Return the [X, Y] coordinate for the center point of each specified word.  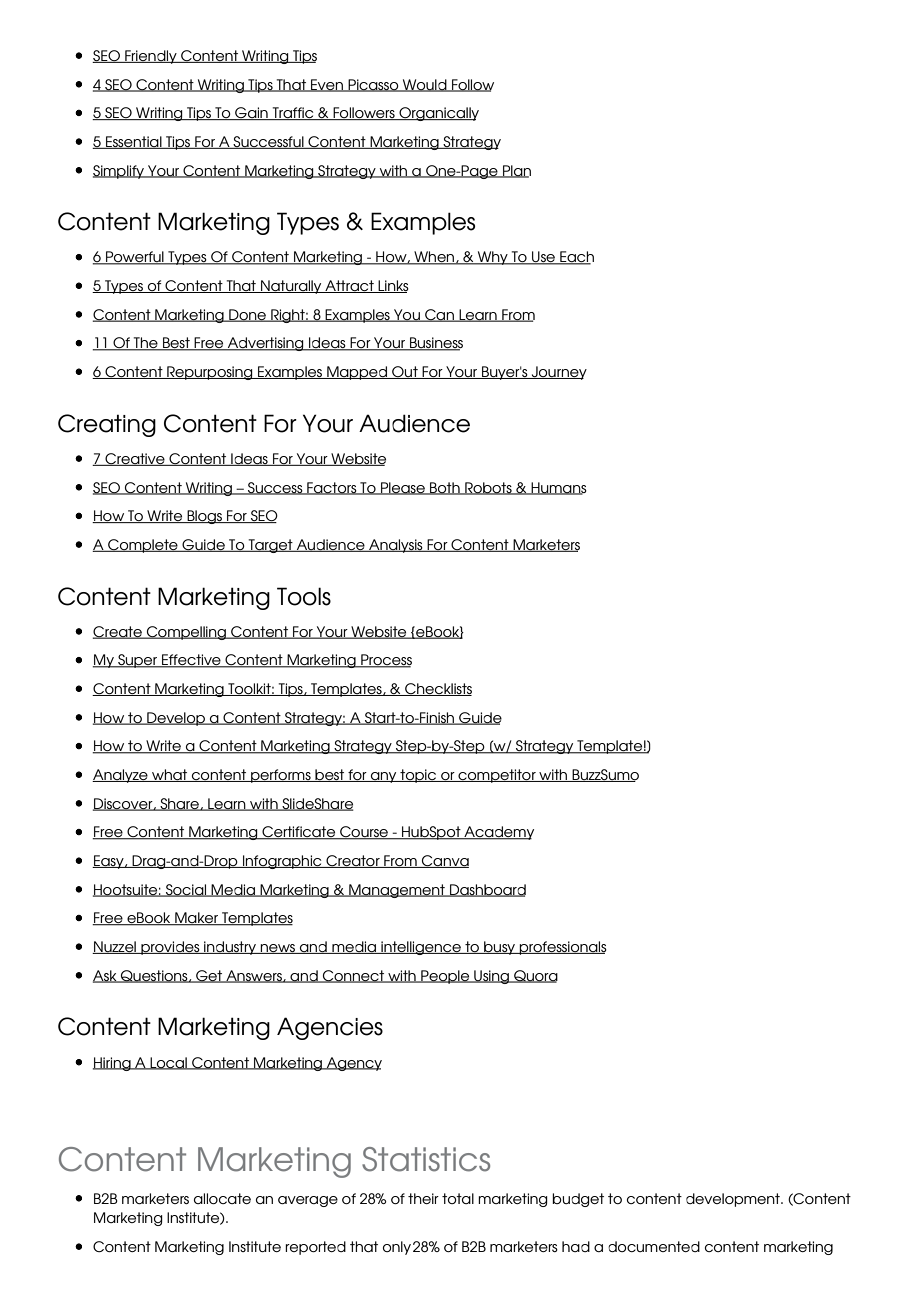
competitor [497, 776]
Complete [143, 546]
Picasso [374, 85]
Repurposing [210, 373]
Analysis [396, 546]
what [170, 775]
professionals [562, 948]
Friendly [151, 57]
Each [576, 258]
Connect [354, 976]
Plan [516, 171]
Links [393, 286]
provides [170, 948]
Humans [558, 488]
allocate [222, 1198]
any [384, 777]
